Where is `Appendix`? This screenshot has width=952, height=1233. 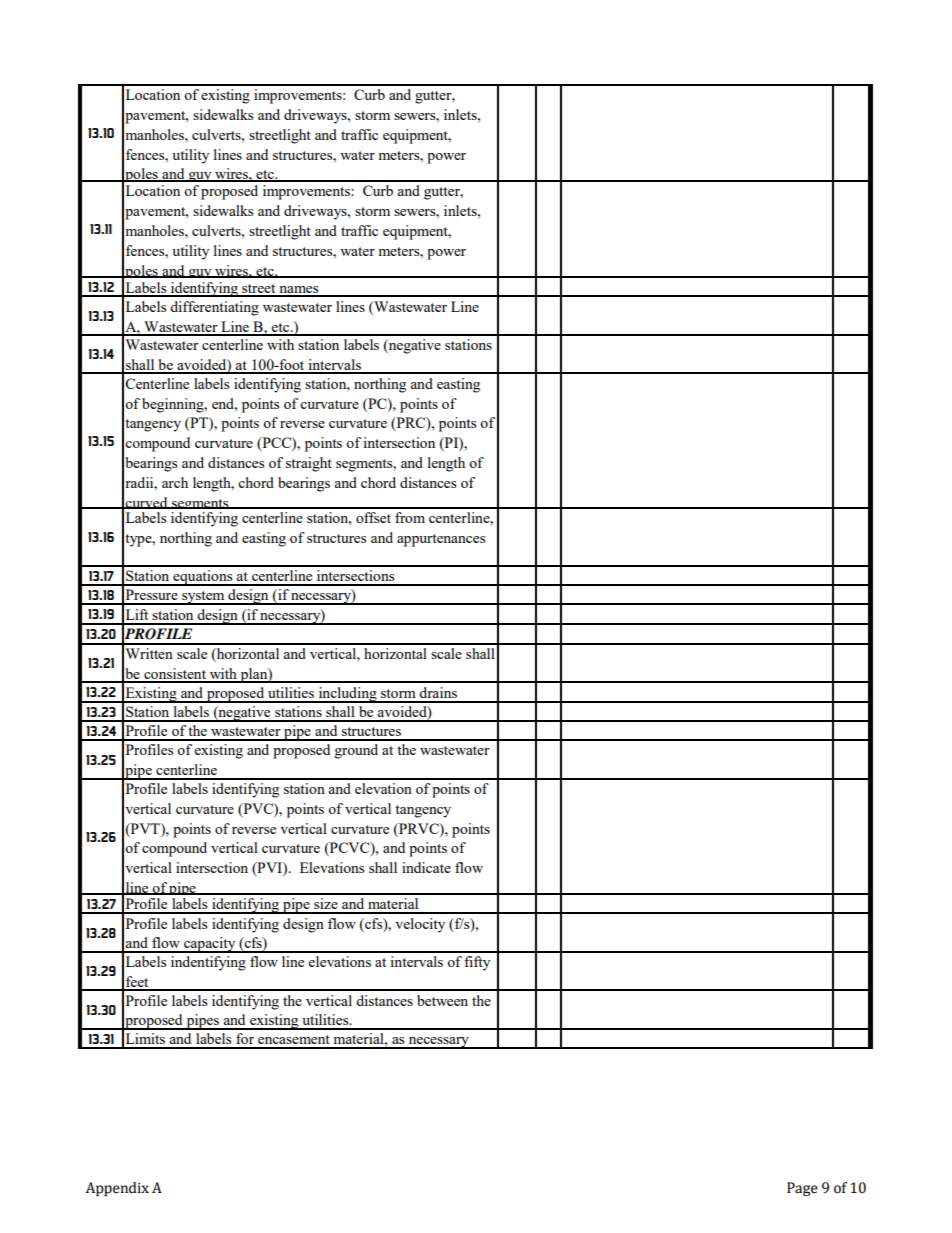 Appendix is located at coordinates (117, 1189).
